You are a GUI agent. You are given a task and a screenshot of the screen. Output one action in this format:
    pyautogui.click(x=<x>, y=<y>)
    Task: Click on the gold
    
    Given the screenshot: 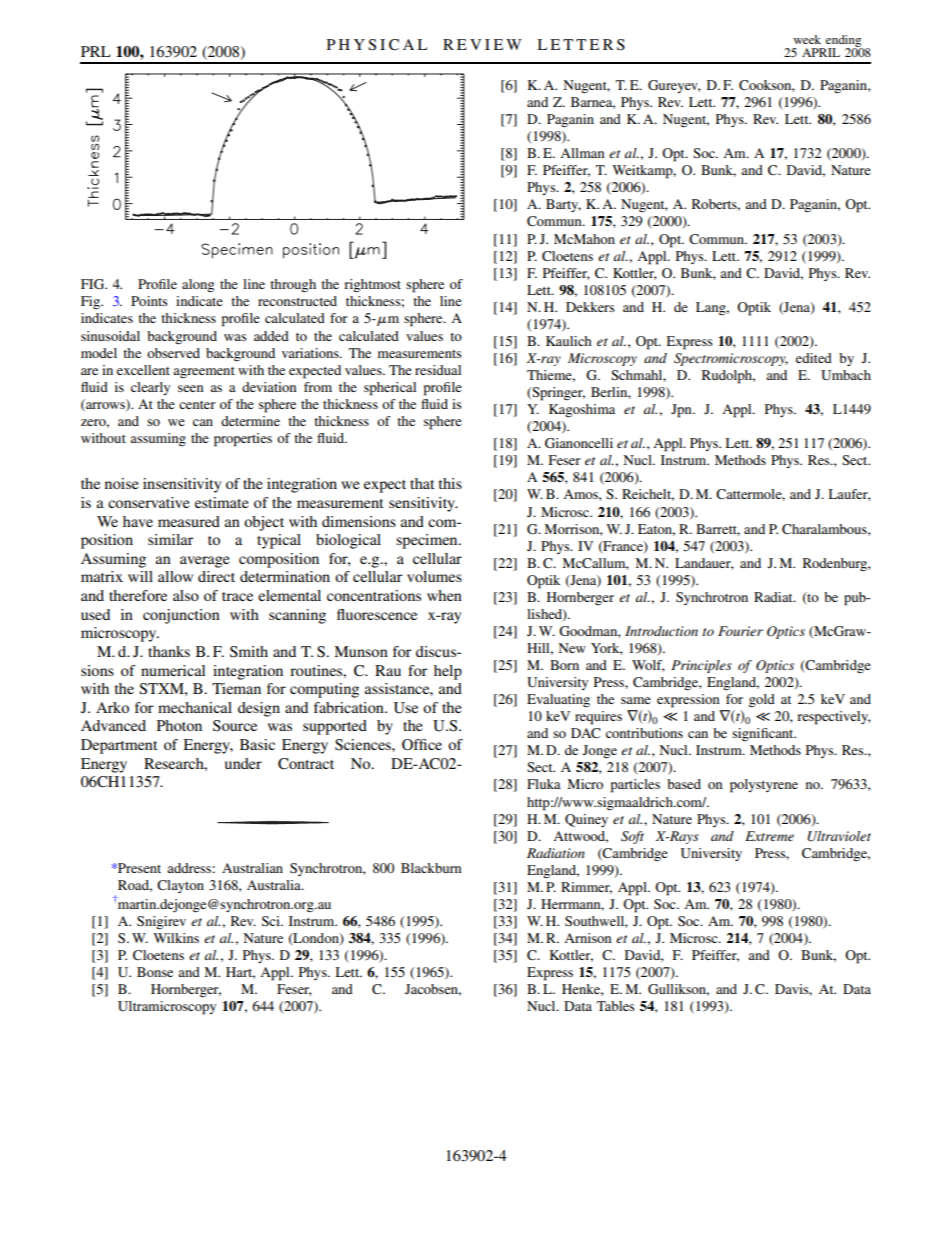 What is the action you would take?
    pyautogui.click(x=762, y=701)
